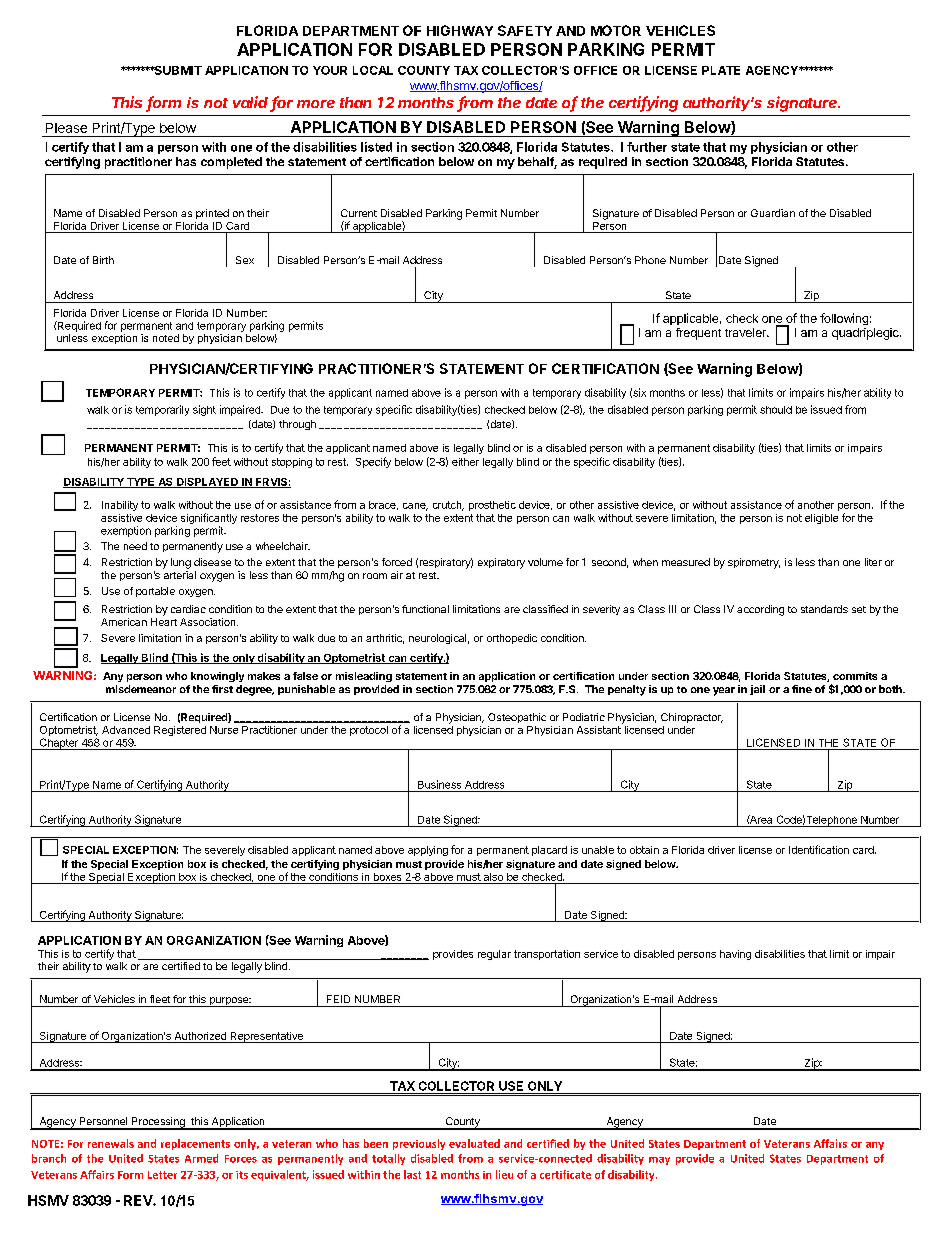 The height and width of the page is (1233, 952). I want to click on Identification, so click(819, 849).
